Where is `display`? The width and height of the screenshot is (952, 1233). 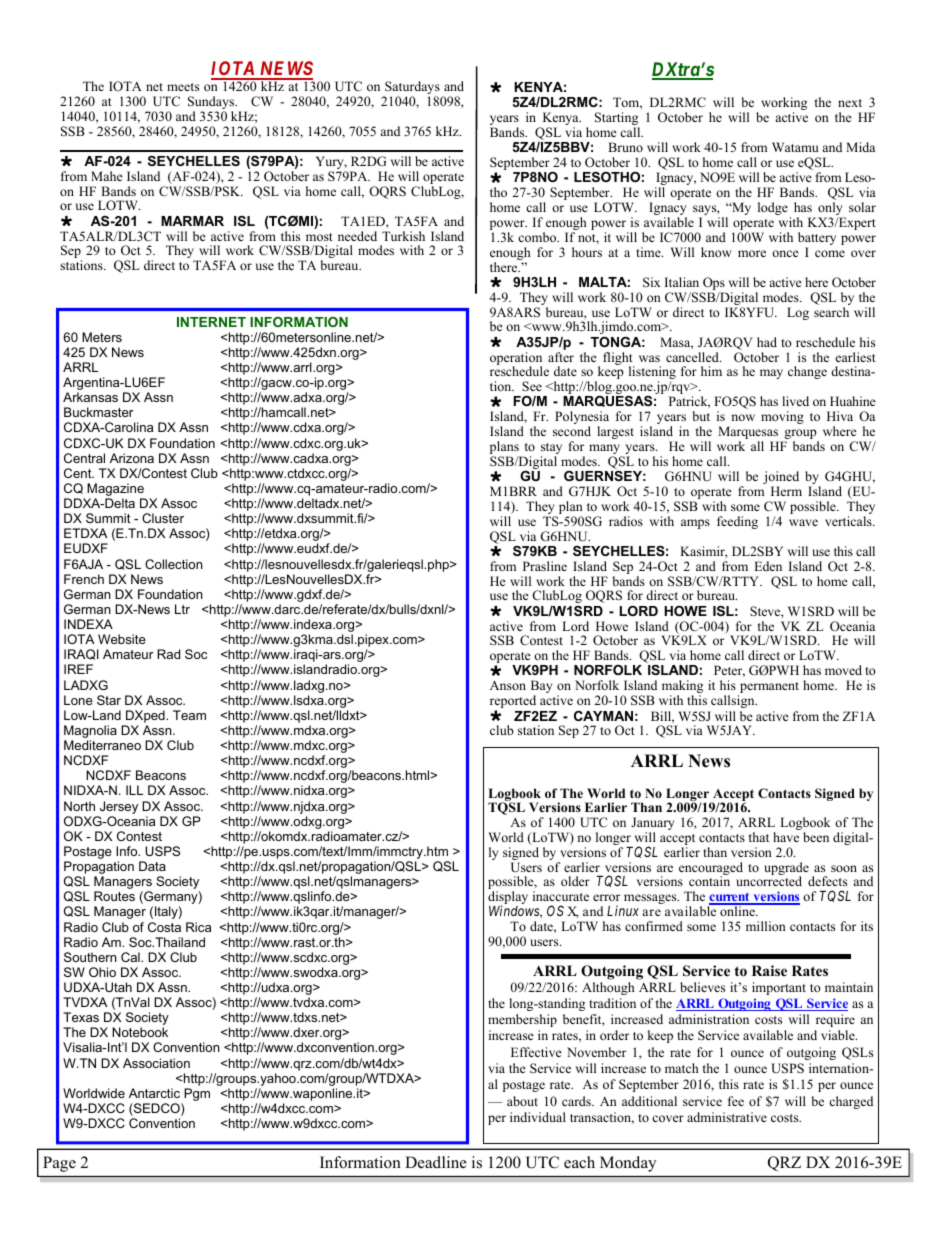 display is located at coordinates (508, 899).
